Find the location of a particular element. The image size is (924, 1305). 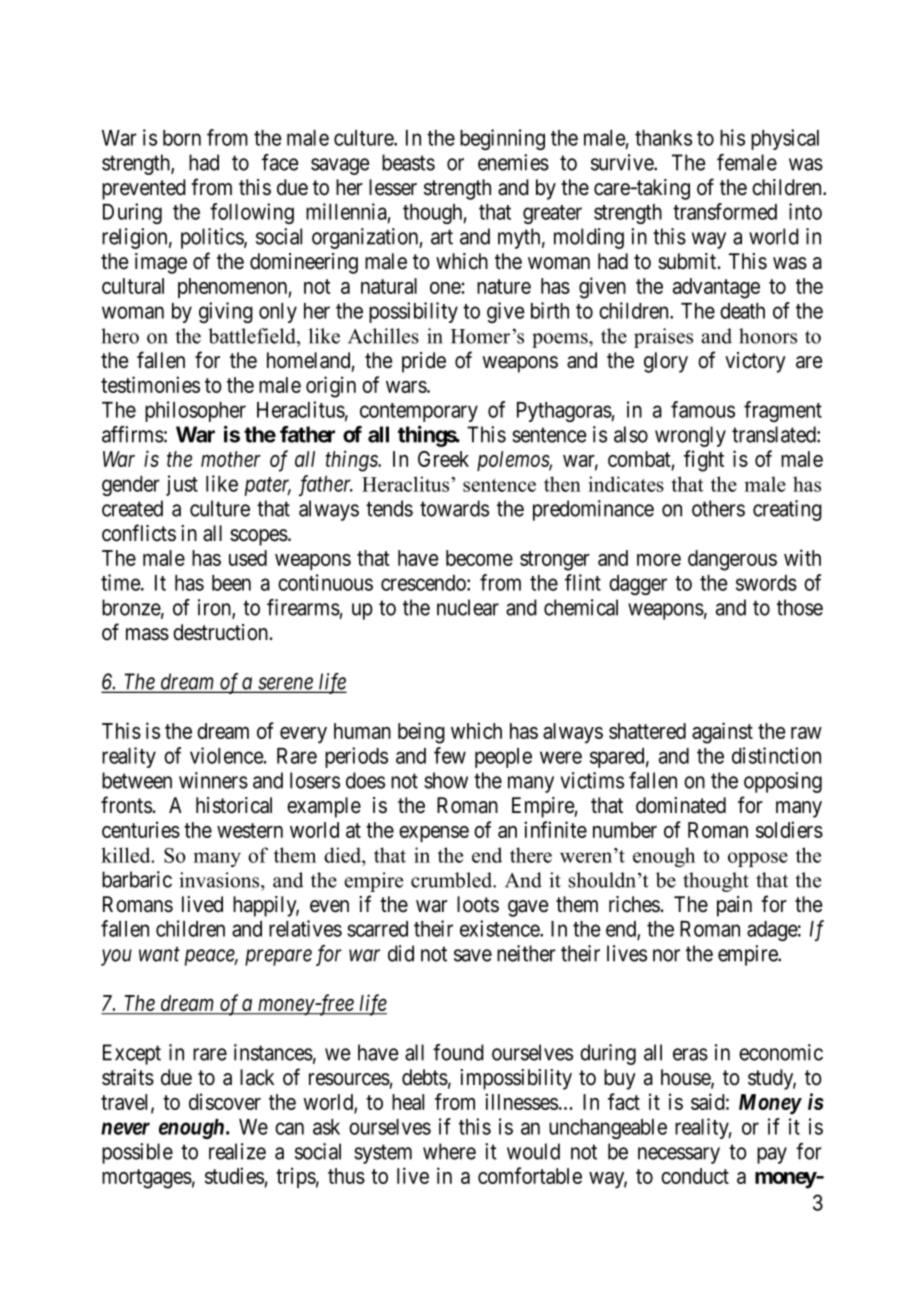

realize is located at coordinates (237, 1151).
